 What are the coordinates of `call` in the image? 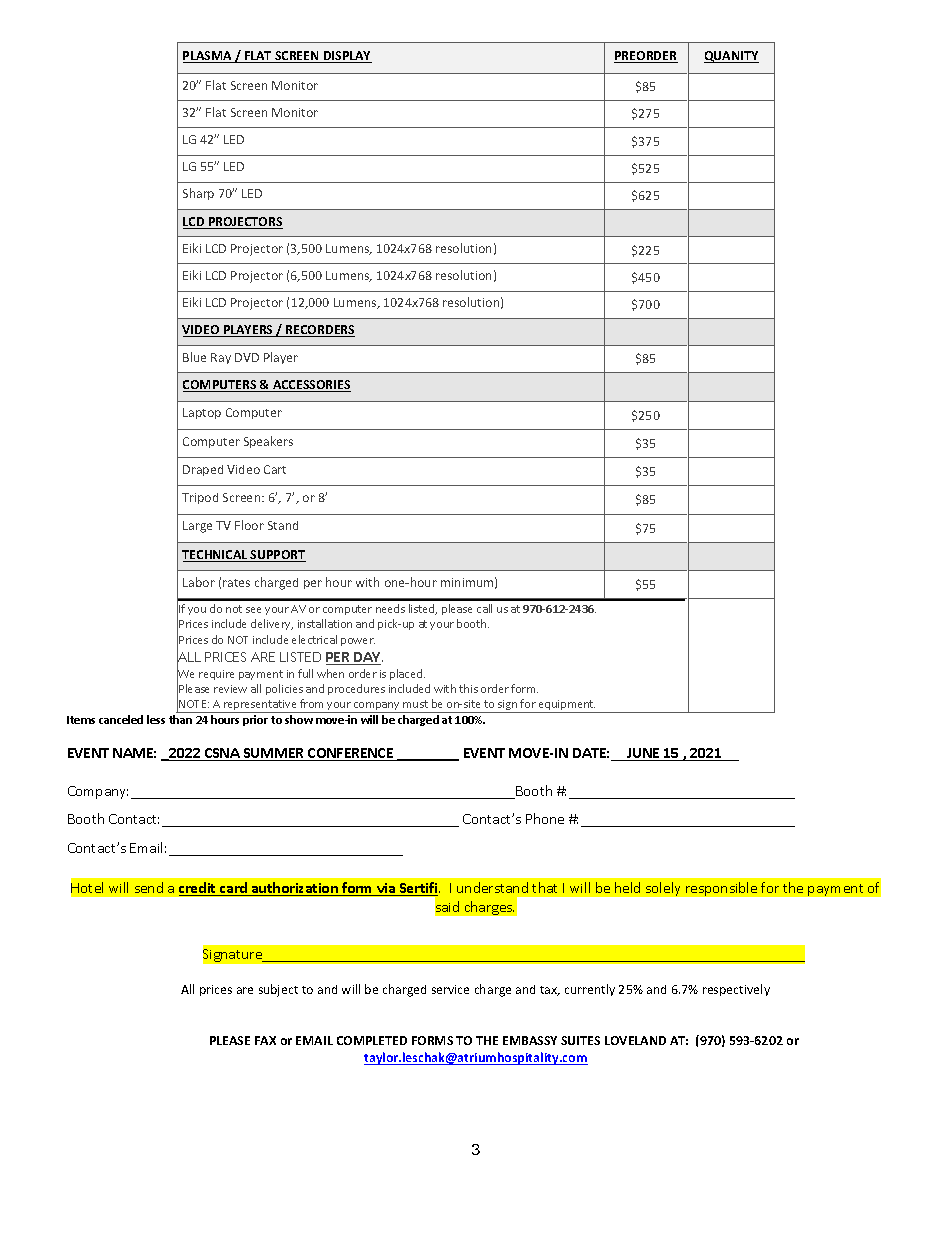 It's located at (484, 608).
